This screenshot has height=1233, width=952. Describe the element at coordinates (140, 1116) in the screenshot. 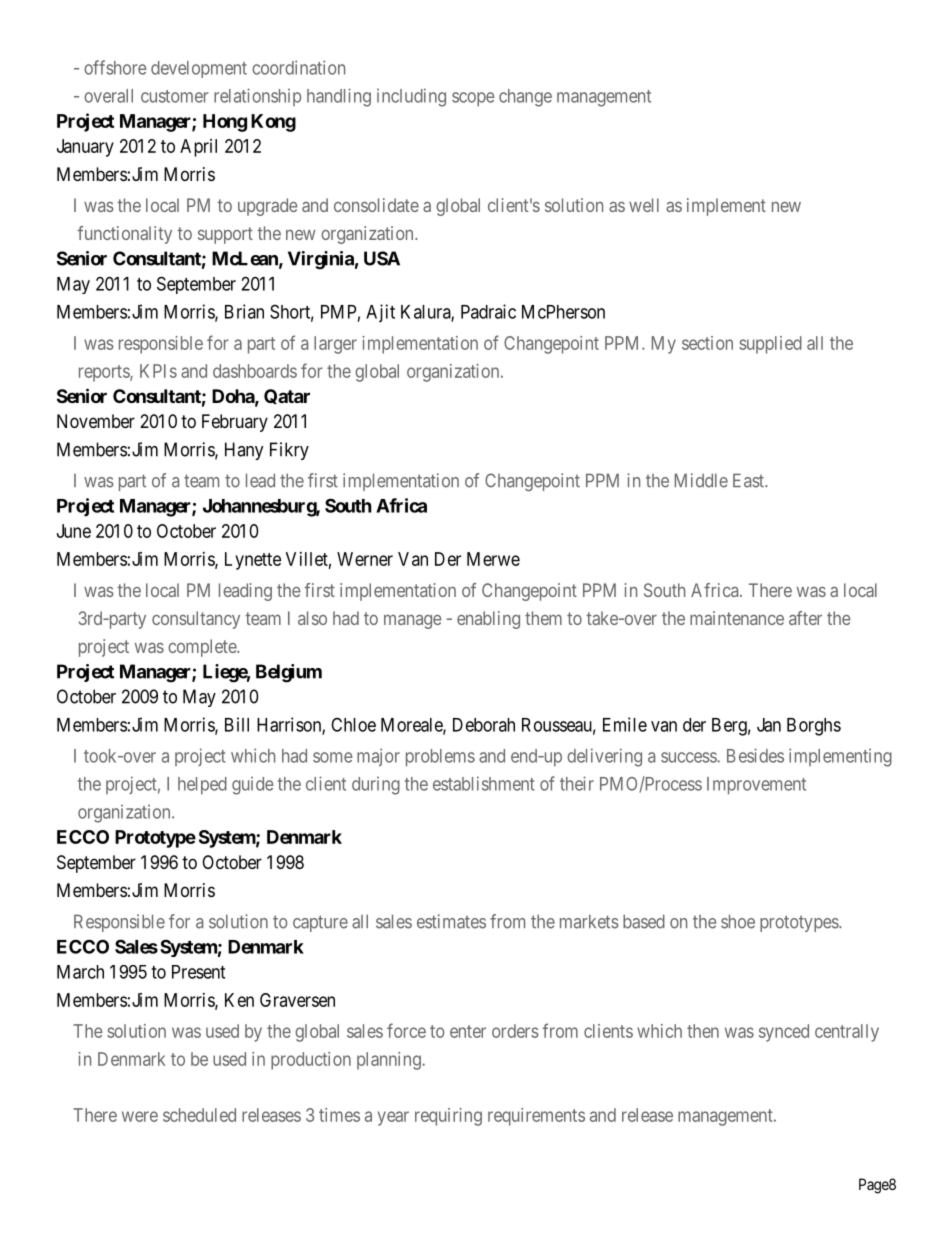

I see `were` at that location.
